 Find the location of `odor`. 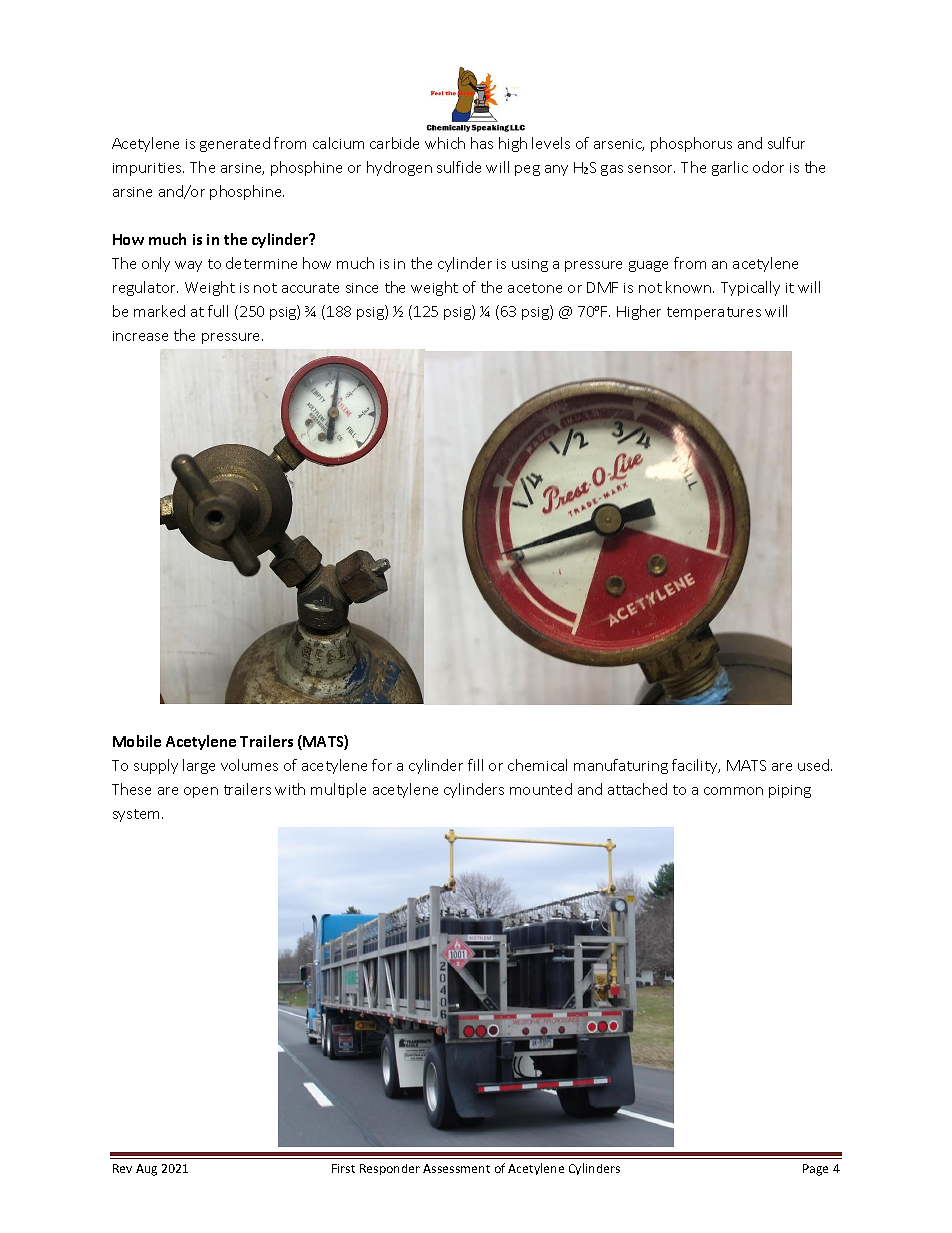

odor is located at coordinates (768, 167).
